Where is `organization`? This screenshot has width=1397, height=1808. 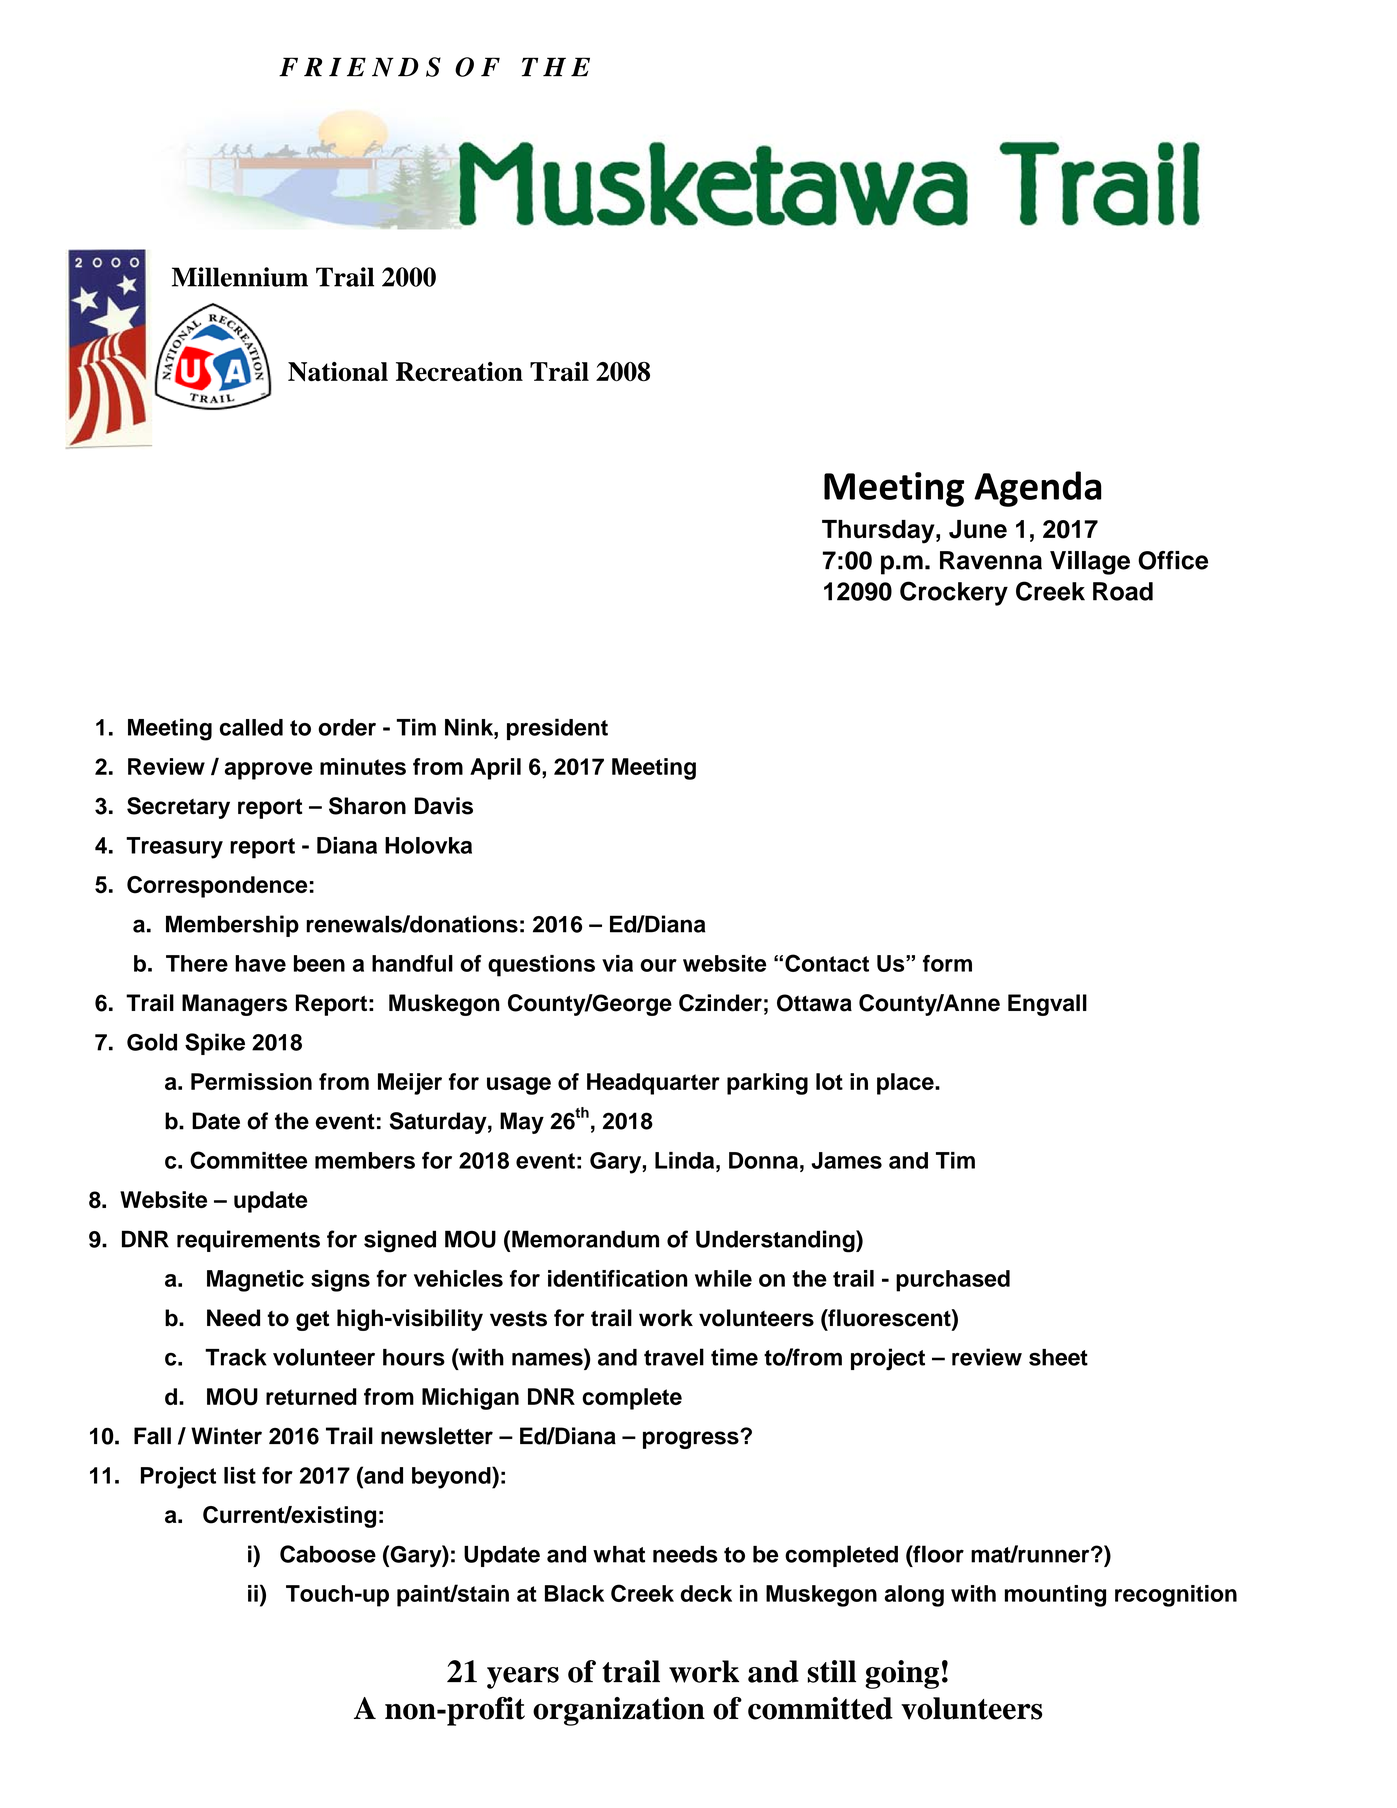
organization is located at coordinates (619, 1711).
